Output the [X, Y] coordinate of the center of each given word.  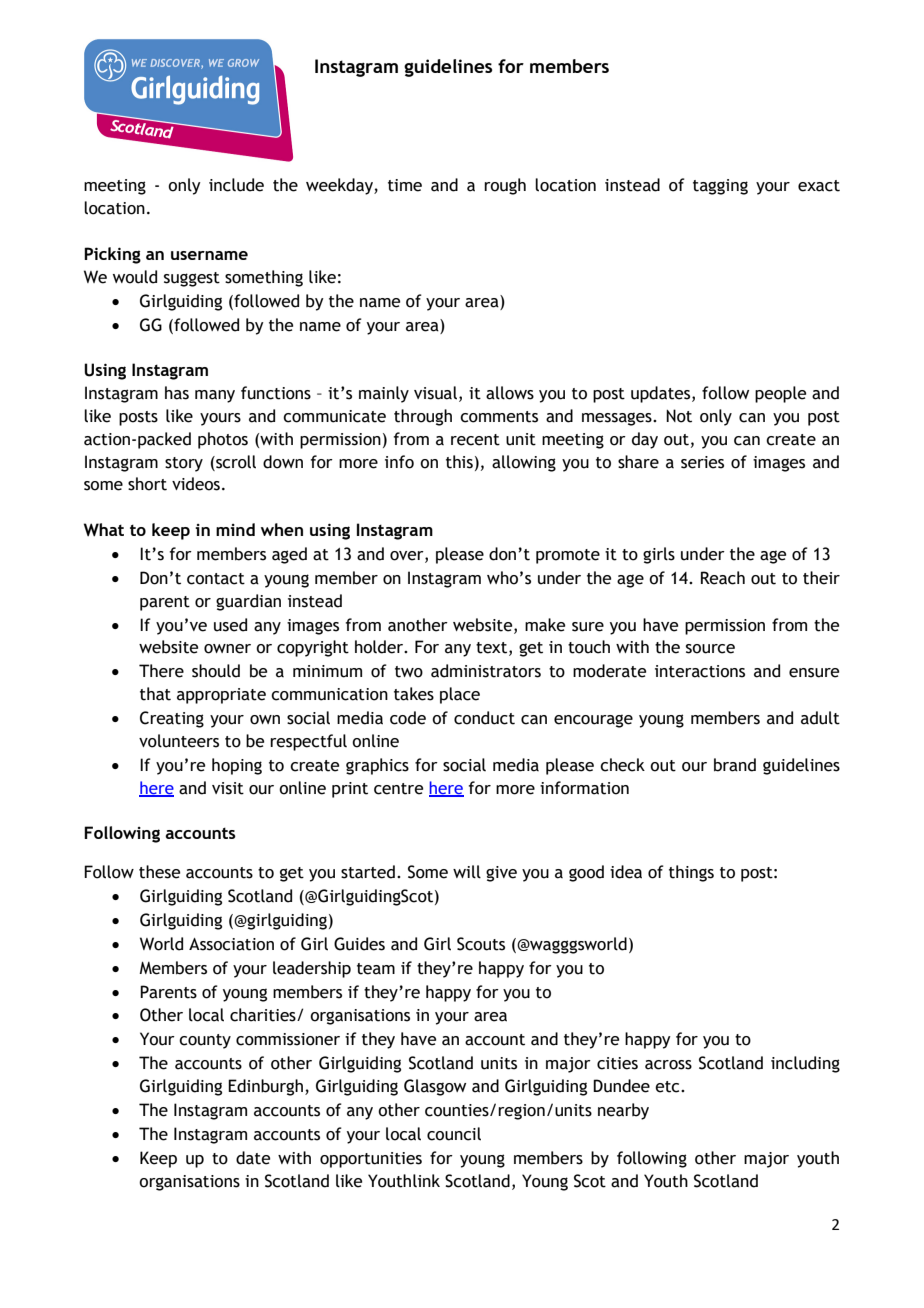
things [691, 873]
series [702, 462]
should [216, 671]
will [467, 872]
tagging [720, 187]
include [236, 185]
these [159, 872]
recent [475, 440]
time [405, 185]
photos [223, 440]
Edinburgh [265, 1087]
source [710, 649]
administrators [486, 671]
